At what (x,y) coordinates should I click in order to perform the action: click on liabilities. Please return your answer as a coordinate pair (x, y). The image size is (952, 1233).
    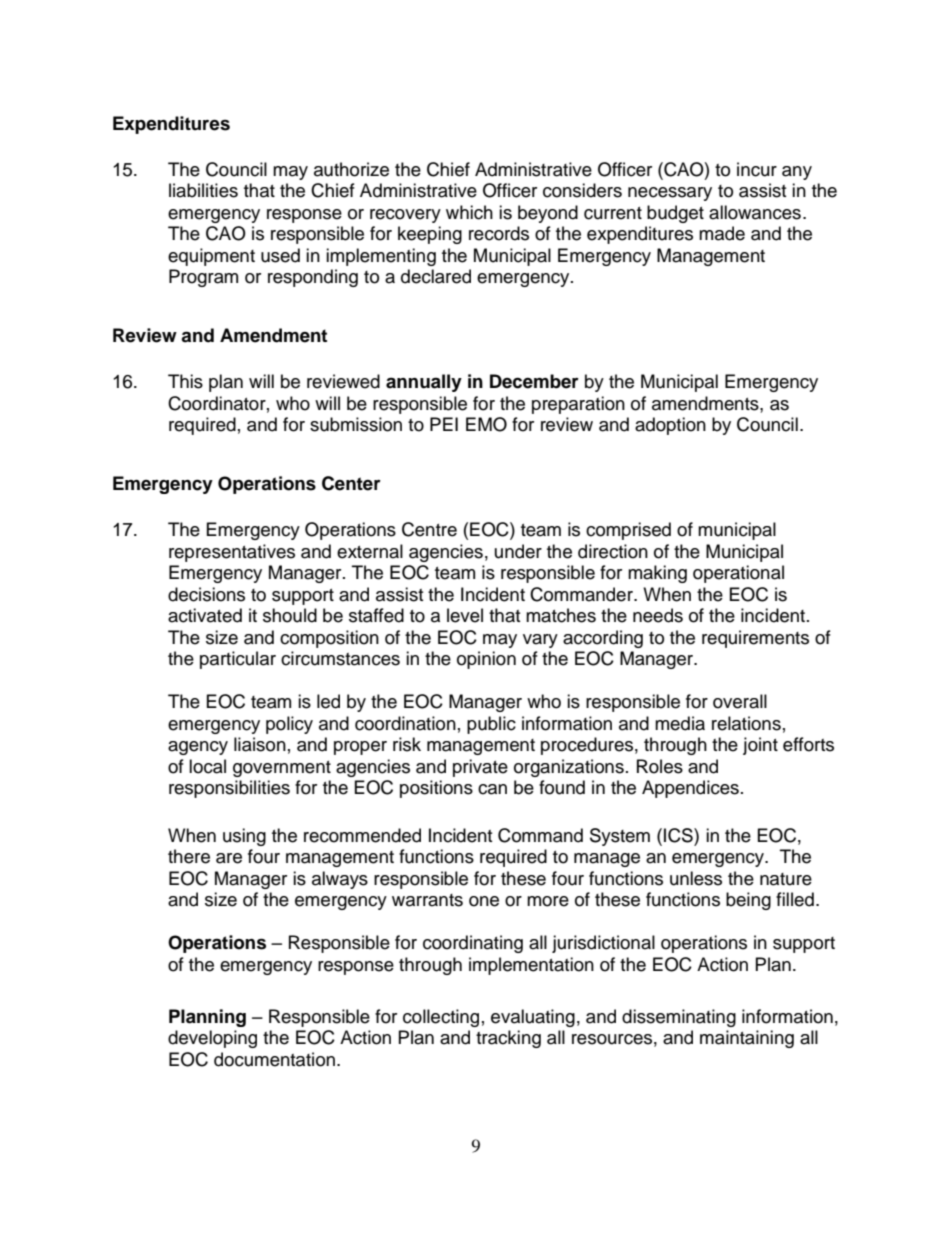
    Looking at the image, I should click on (203, 190).
